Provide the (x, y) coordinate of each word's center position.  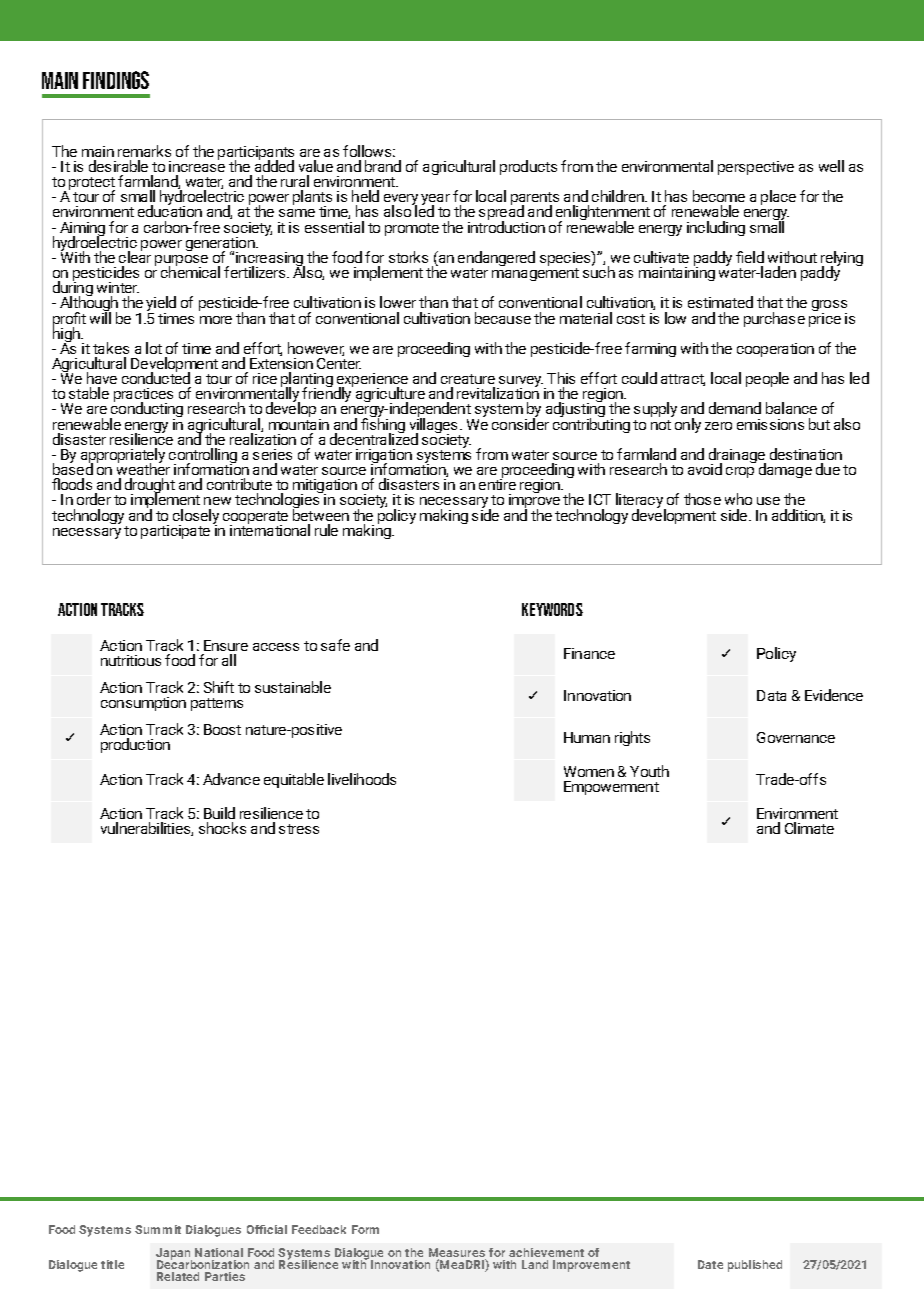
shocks (222, 828)
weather (143, 468)
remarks (144, 151)
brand (383, 166)
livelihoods (362, 779)
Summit (158, 1229)
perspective (756, 168)
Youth (649, 771)
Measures (457, 1254)
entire (497, 483)
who (738, 499)
